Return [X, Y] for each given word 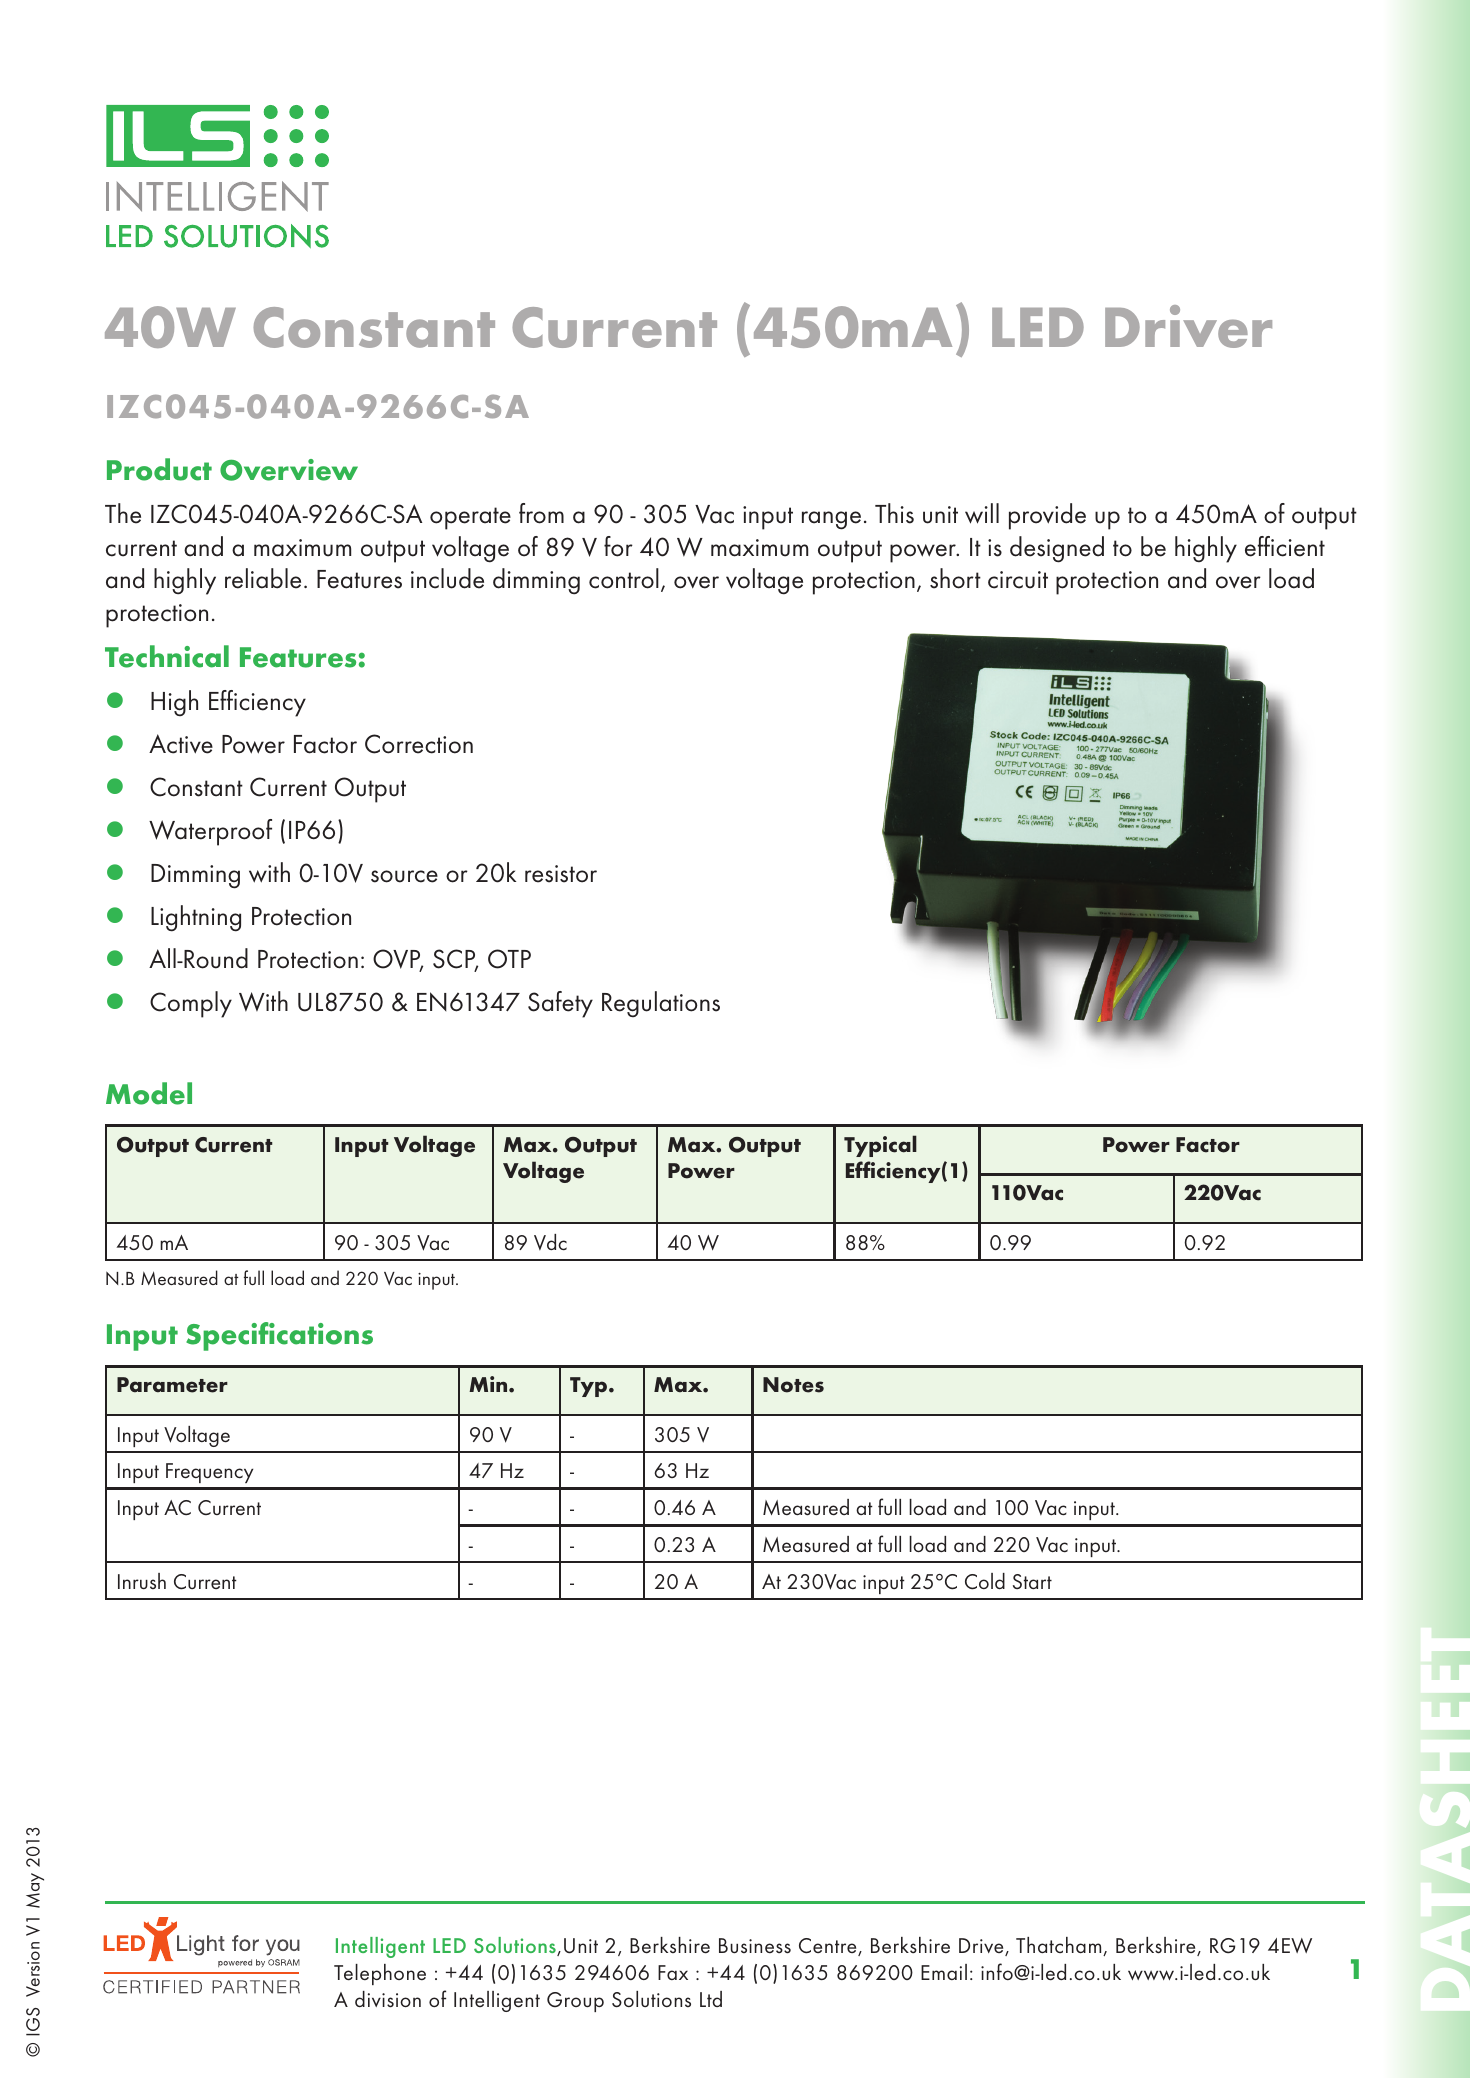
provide [1047, 516]
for [618, 546]
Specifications [279, 1336]
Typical [880, 1146]
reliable [263, 578]
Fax [673, 1972]
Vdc [550, 1242]
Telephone [380, 1974]
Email [944, 1972]
